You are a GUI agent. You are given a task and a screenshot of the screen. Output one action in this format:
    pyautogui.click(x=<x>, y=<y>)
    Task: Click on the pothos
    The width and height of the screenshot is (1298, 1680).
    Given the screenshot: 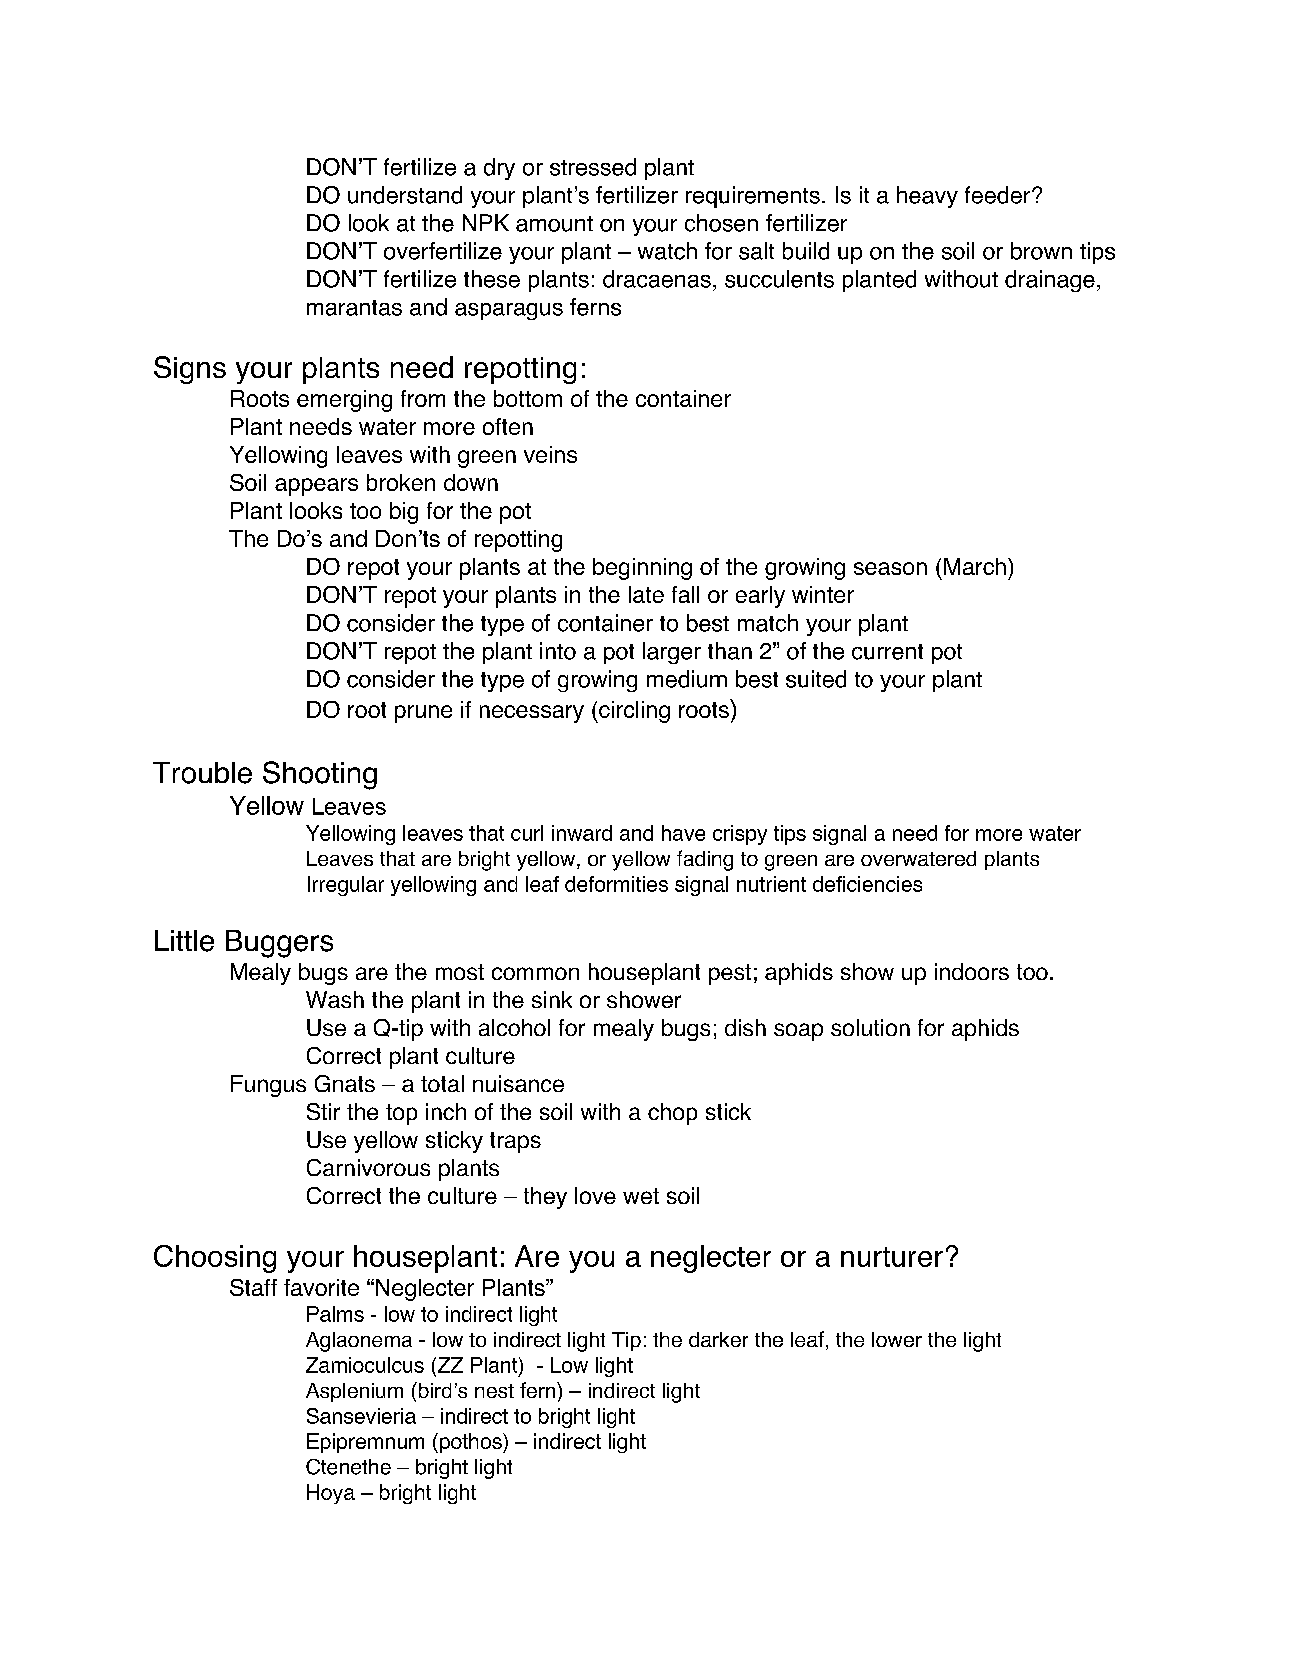 What is the action you would take?
    pyautogui.click(x=470, y=1443)
